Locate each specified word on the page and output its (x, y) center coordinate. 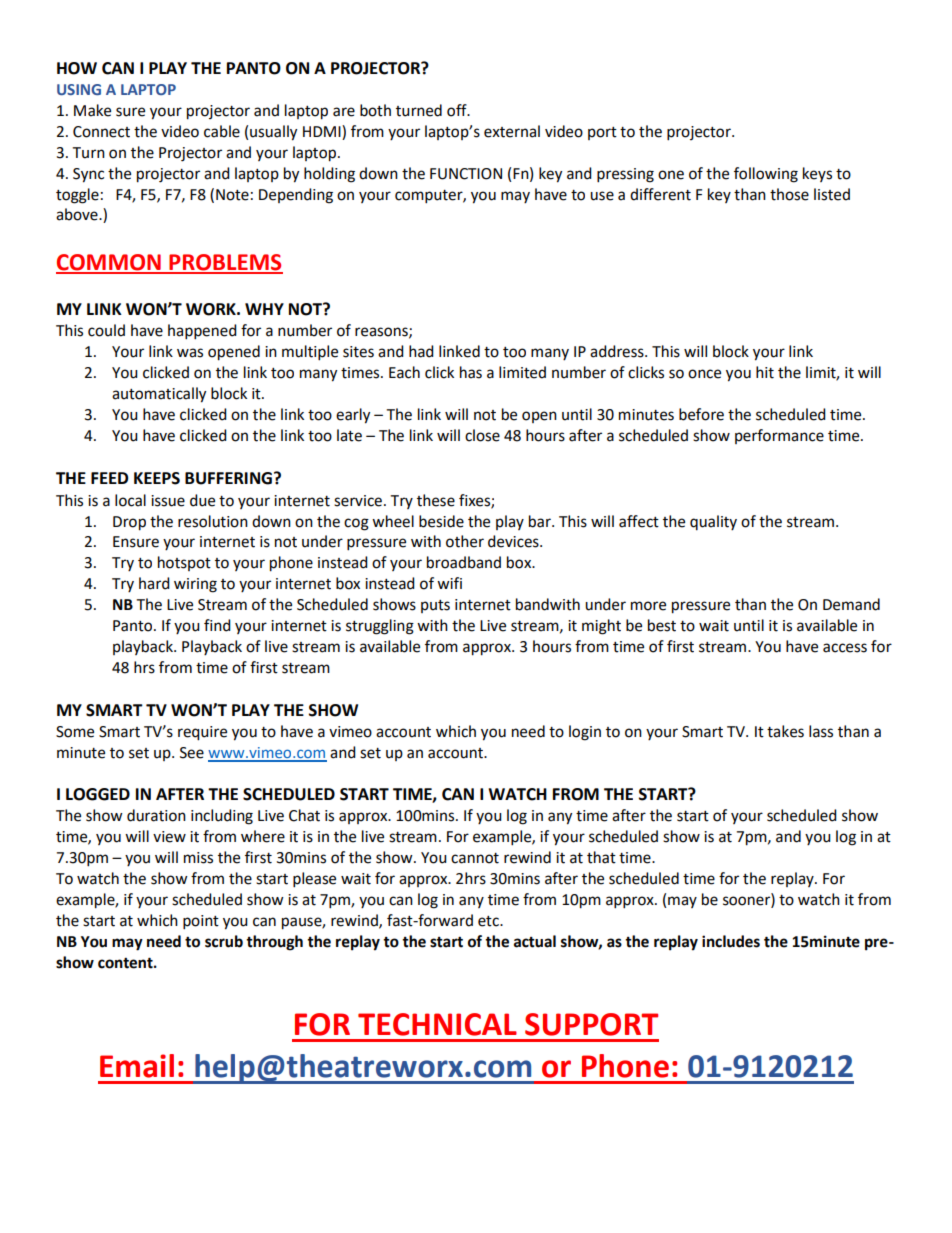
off (458, 110)
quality (713, 522)
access (845, 648)
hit (765, 372)
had (421, 351)
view (169, 837)
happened (202, 332)
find (217, 625)
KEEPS (157, 478)
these (436, 500)
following (766, 175)
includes (731, 941)
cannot (475, 858)
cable (222, 131)
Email (137, 1066)
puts (435, 606)
